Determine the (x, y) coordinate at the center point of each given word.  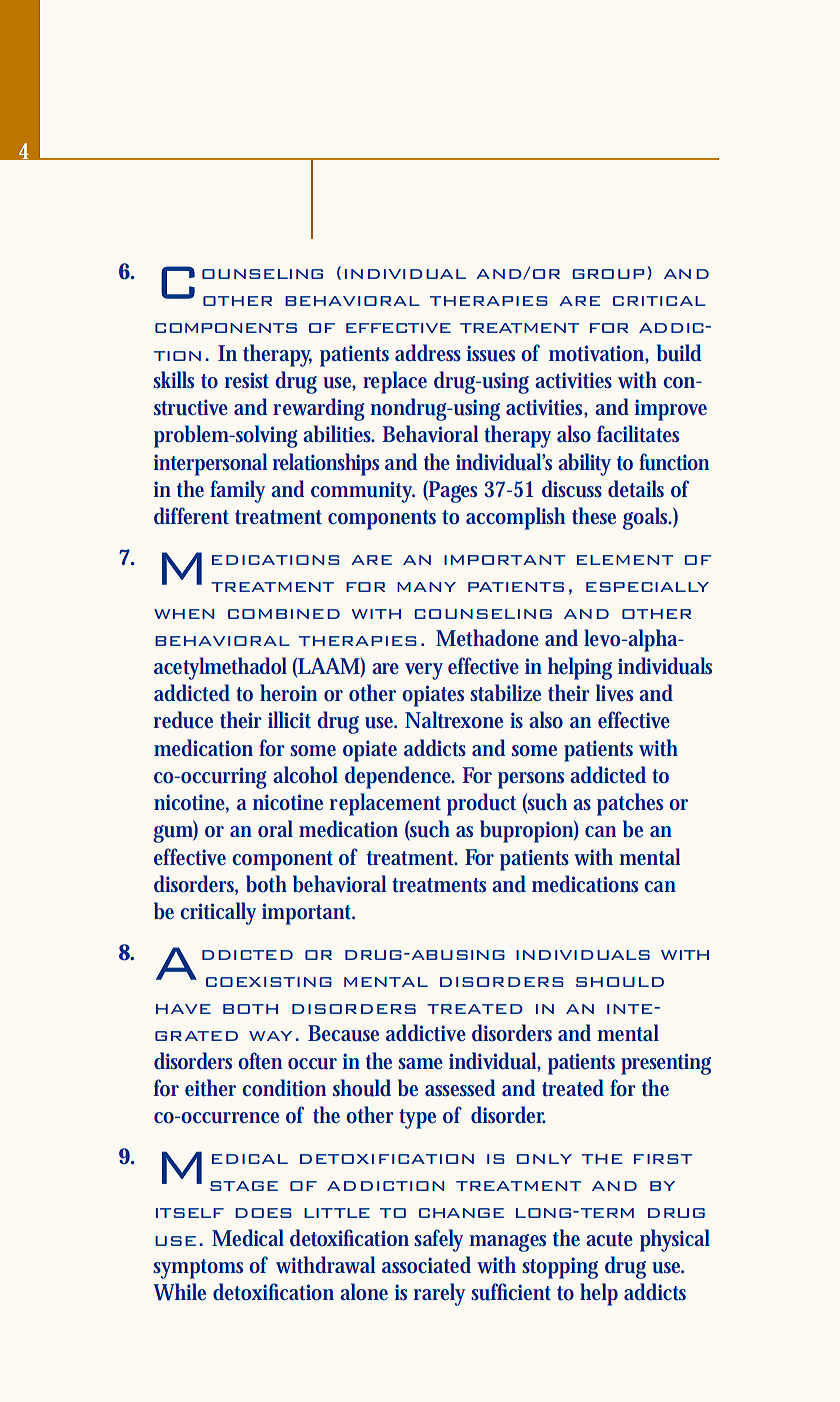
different (191, 516)
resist (247, 380)
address (428, 353)
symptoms (198, 1269)
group (609, 274)
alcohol (305, 775)
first (663, 1159)
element (625, 560)
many (426, 587)
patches (630, 804)
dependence (400, 777)
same (420, 1063)
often (260, 1061)
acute (609, 1239)
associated (426, 1265)
